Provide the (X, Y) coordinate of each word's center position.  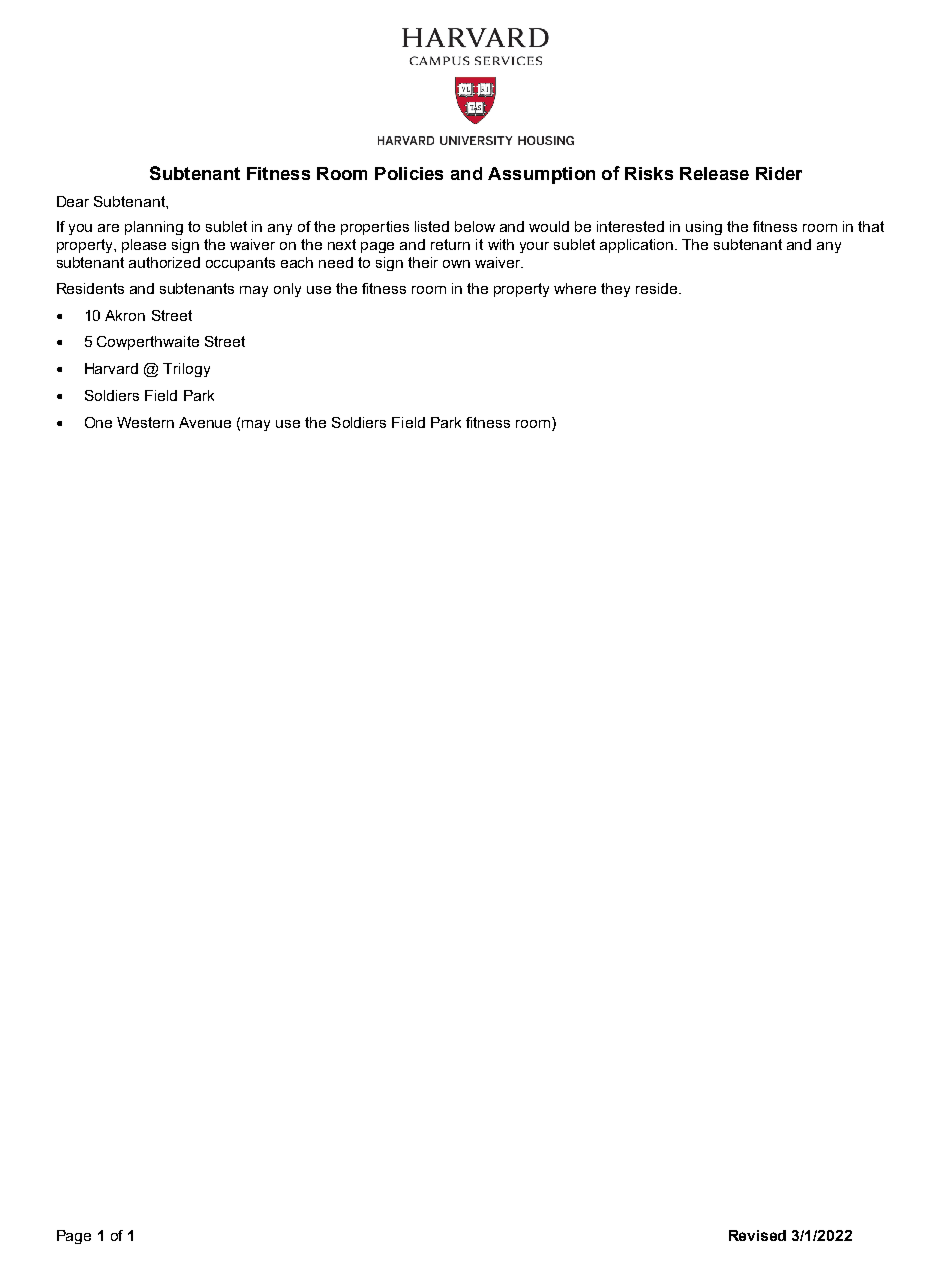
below (475, 226)
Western (145, 422)
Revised (757, 1235)
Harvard (111, 368)
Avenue (205, 422)
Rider (779, 173)
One (98, 422)
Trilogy (186, 370)
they (615, 290)
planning (154, 228)
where (575, 288)
